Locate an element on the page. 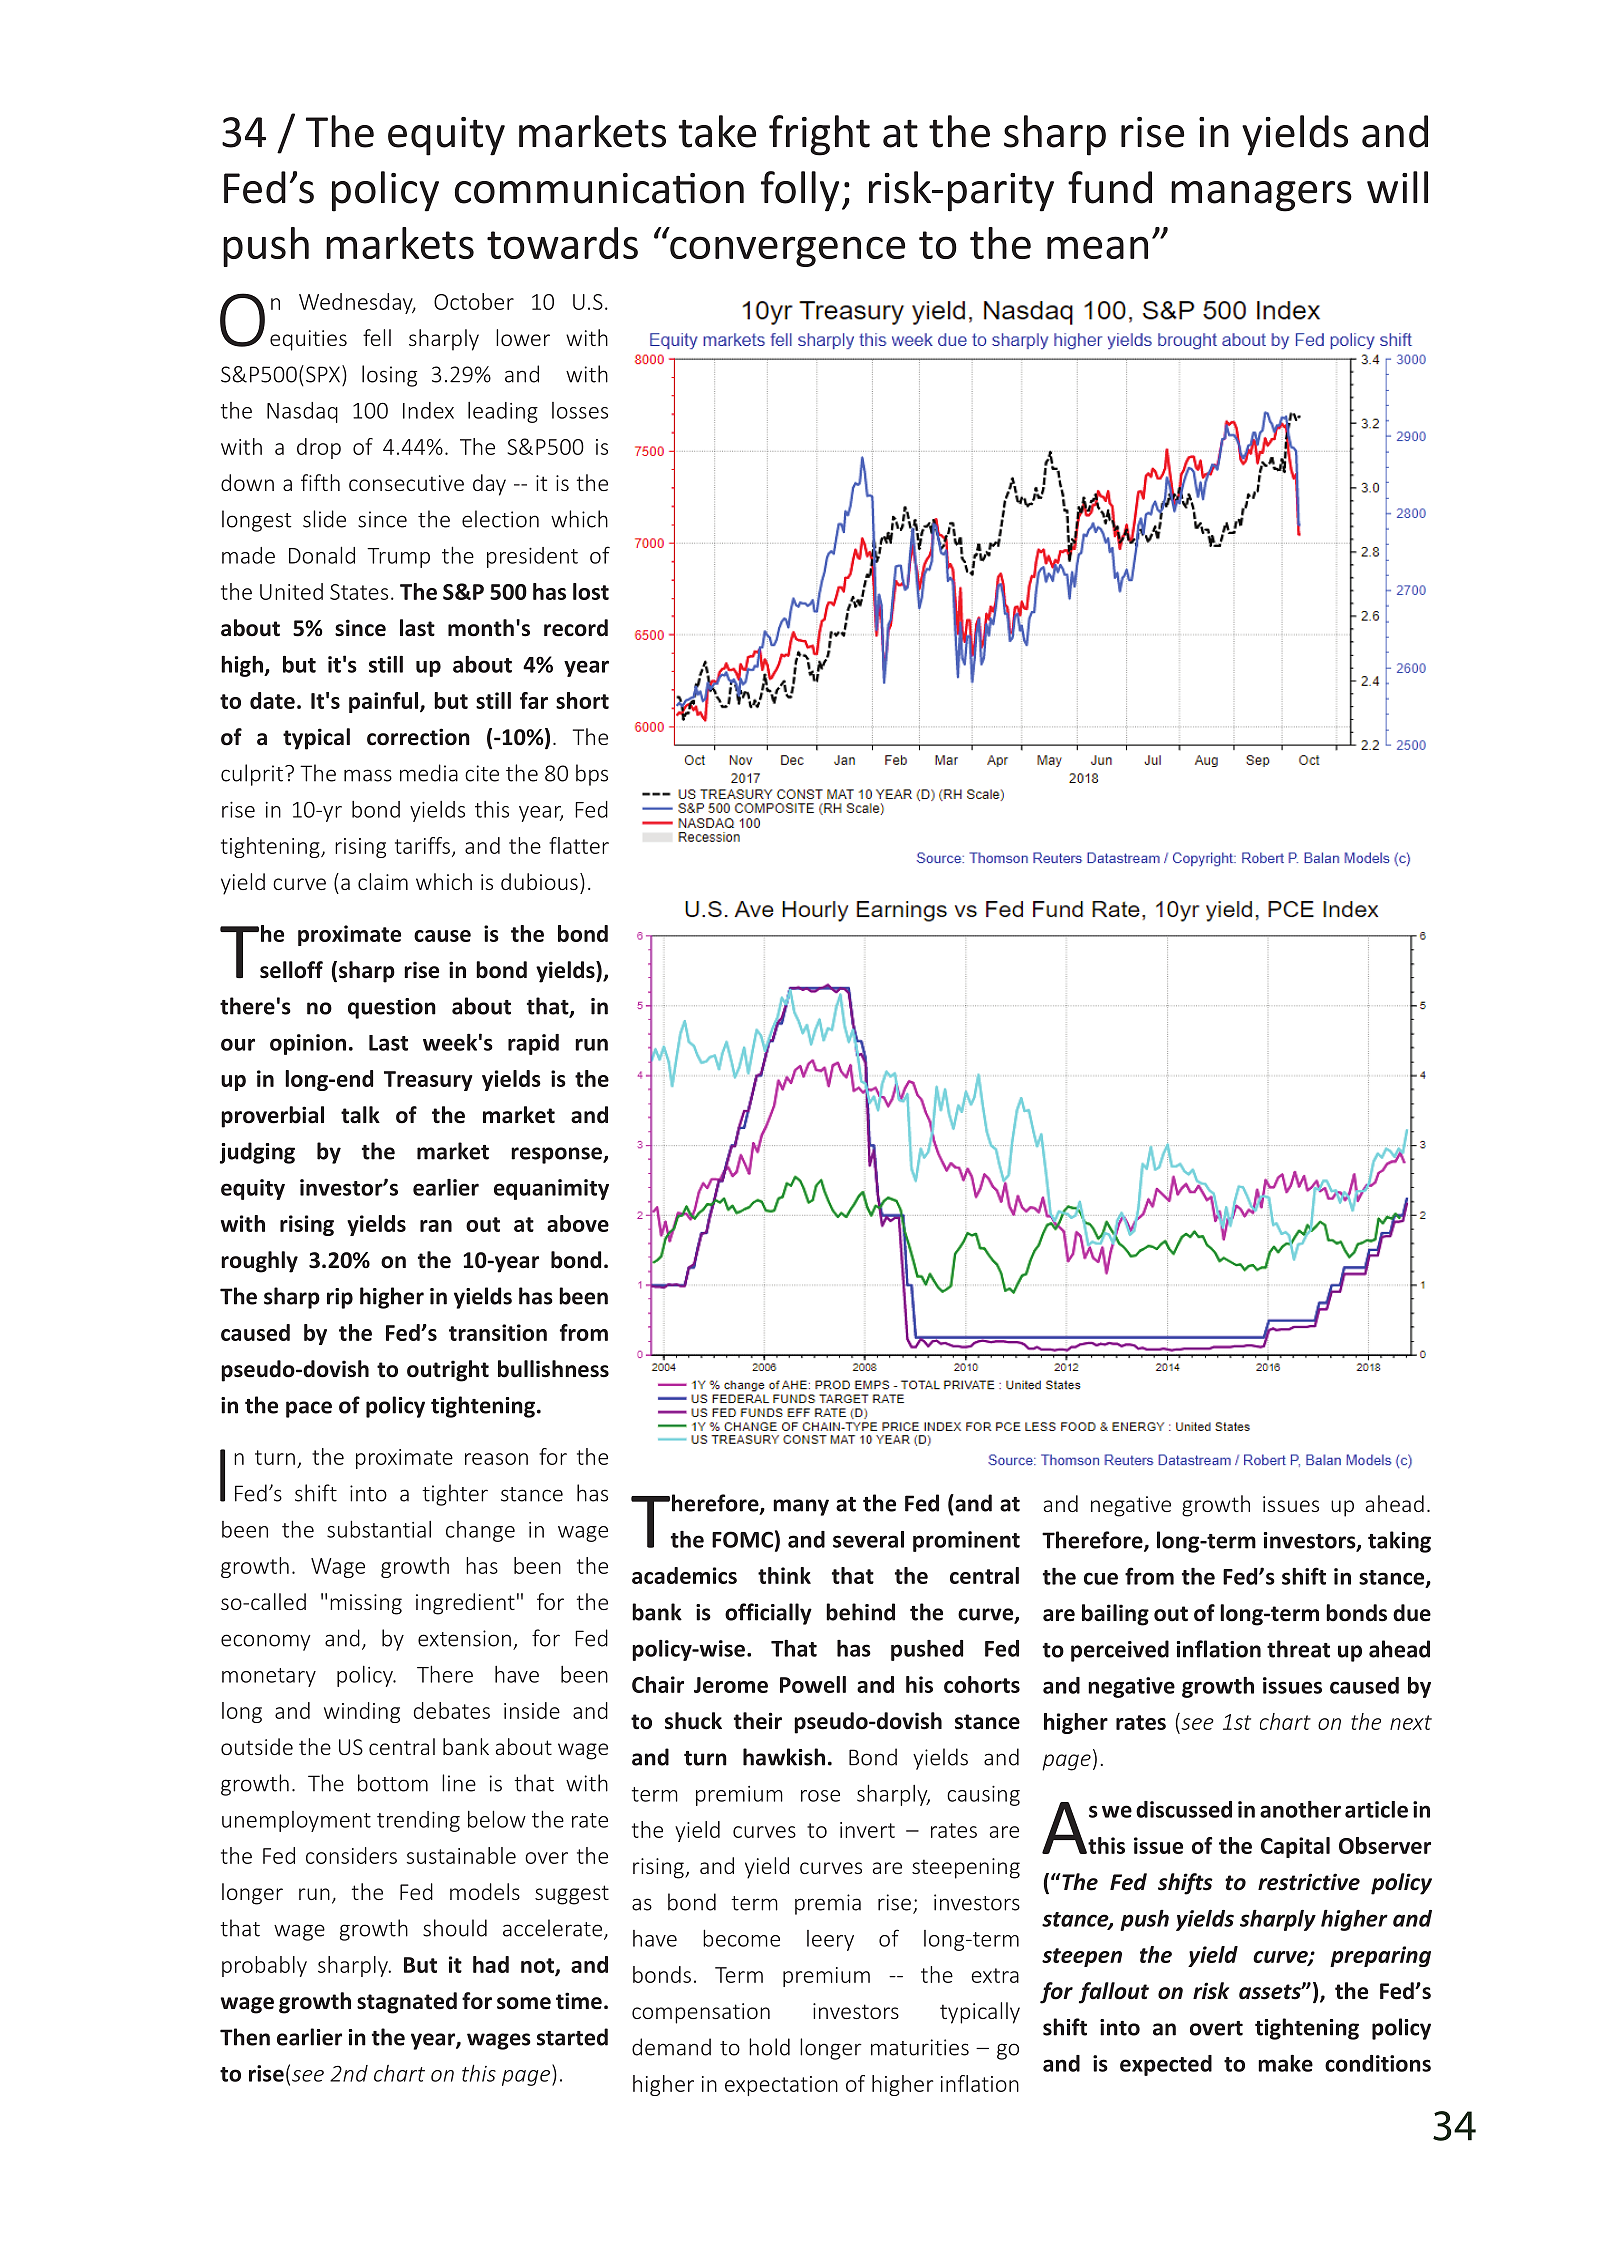  mass is located at coordinates (368, 775).
